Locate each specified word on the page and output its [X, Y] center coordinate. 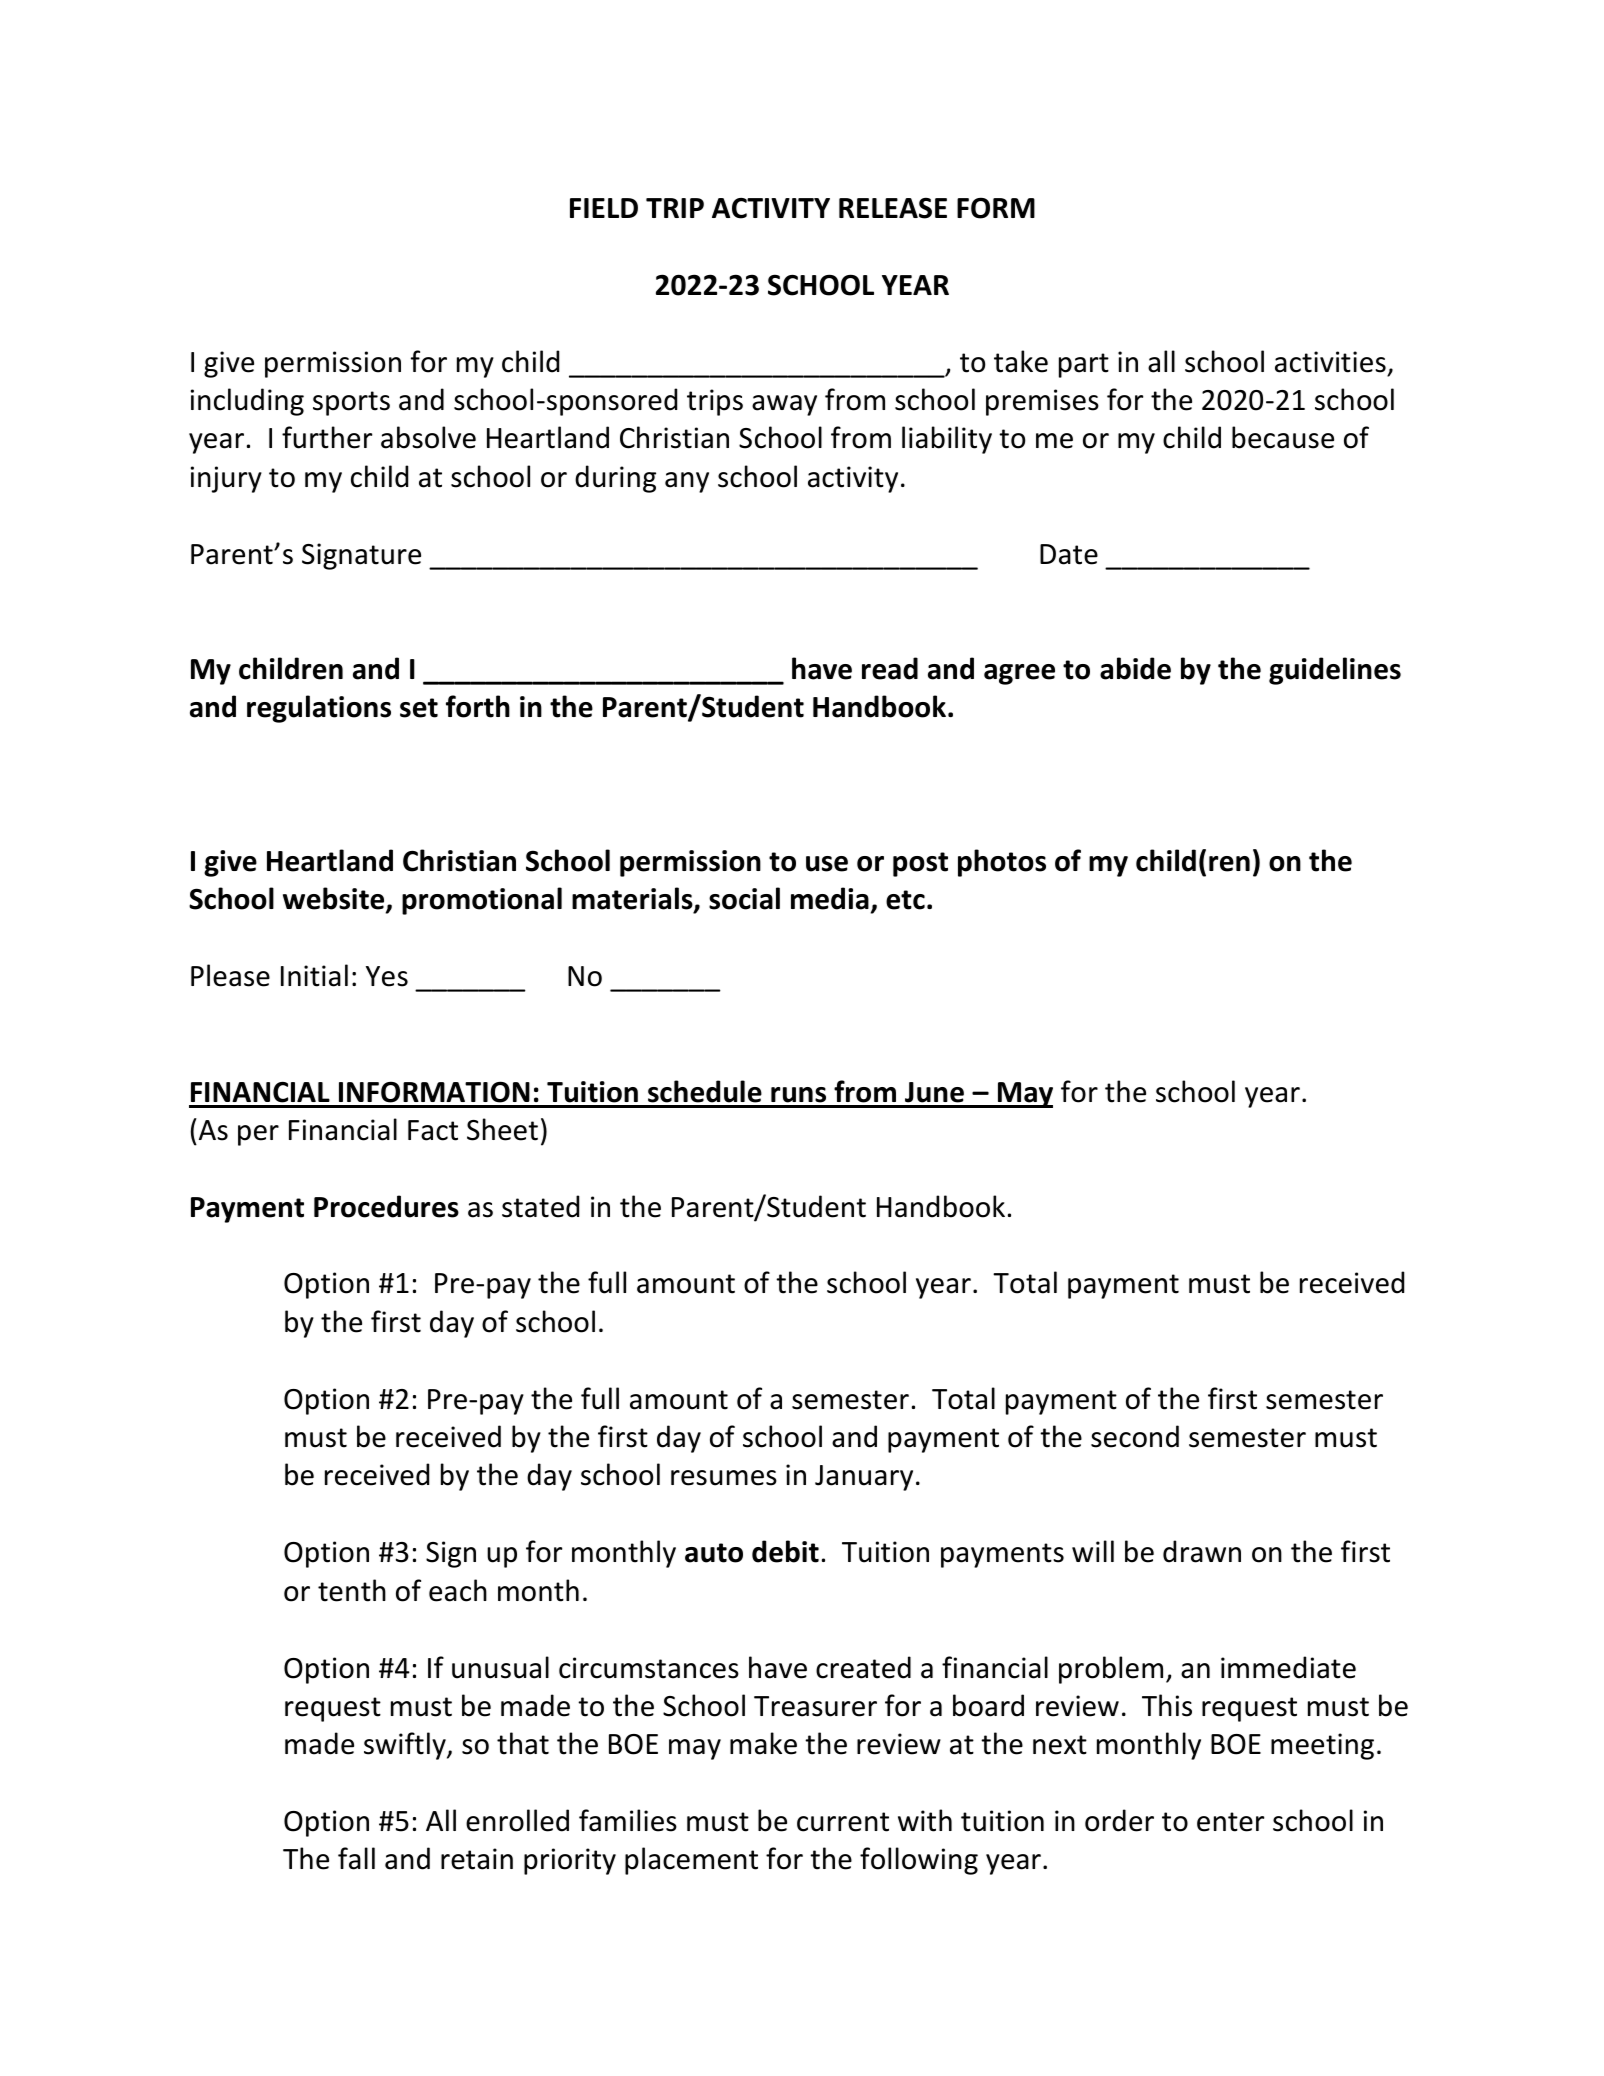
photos [1002, 863]
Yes [387, 976]
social [744, 898]
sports [351, 403]
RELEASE [893, 208]
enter [1230, 1822]
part [1084, 365]
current [843, 1822]
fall [356, 1858]
